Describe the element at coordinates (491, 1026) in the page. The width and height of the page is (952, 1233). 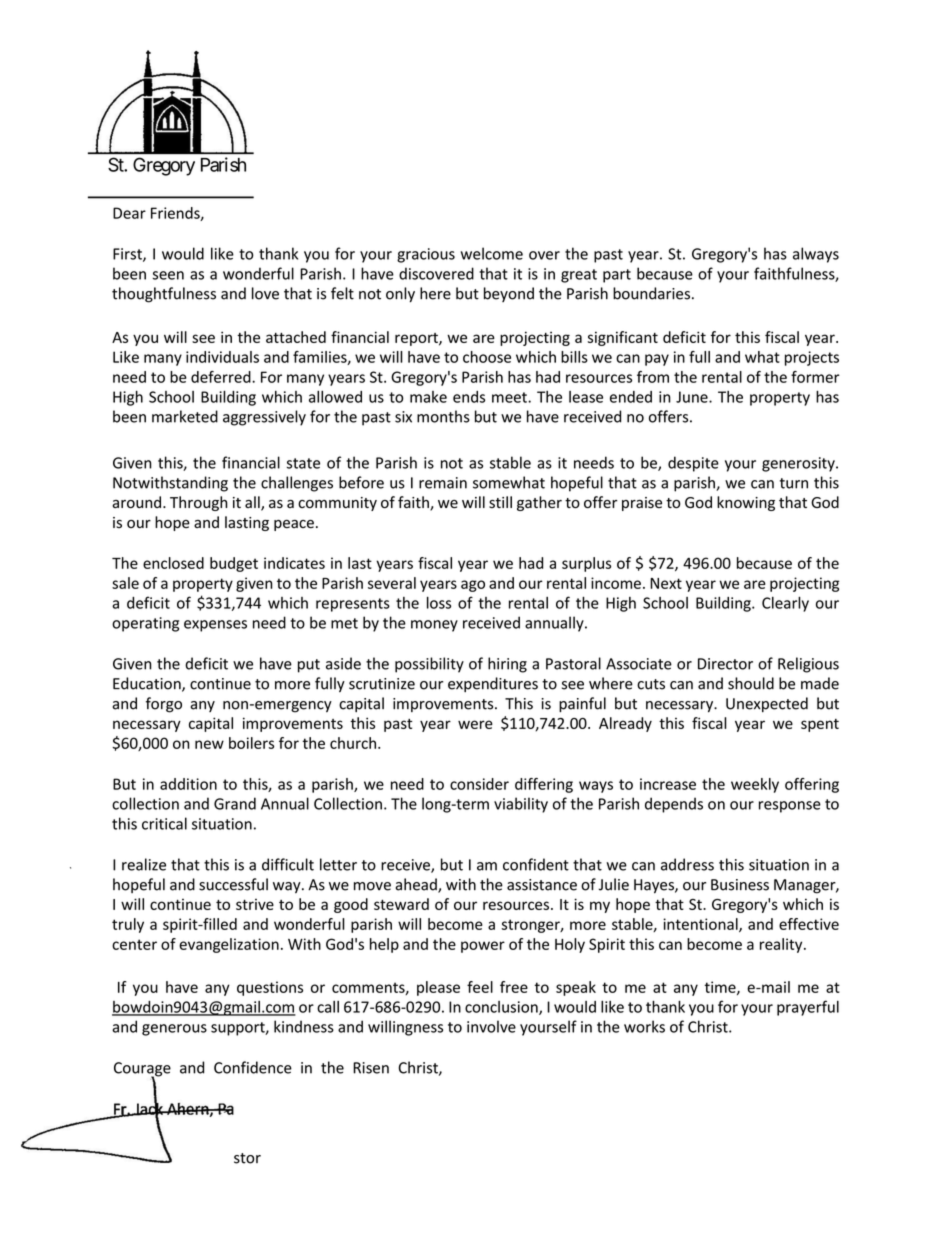
I see `involve` at that location.
